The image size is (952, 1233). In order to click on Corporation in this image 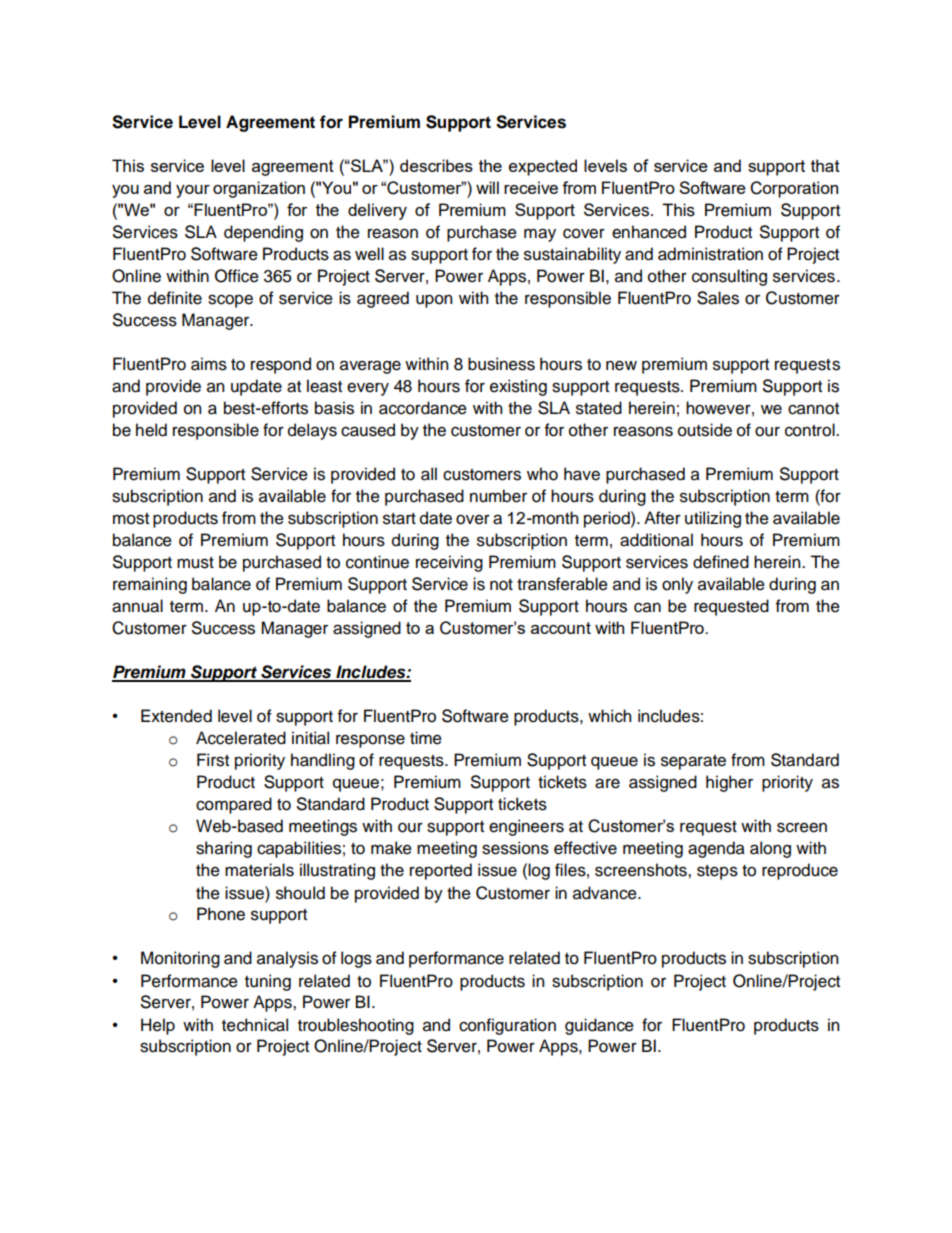, I will do `click(794, 189)`.
